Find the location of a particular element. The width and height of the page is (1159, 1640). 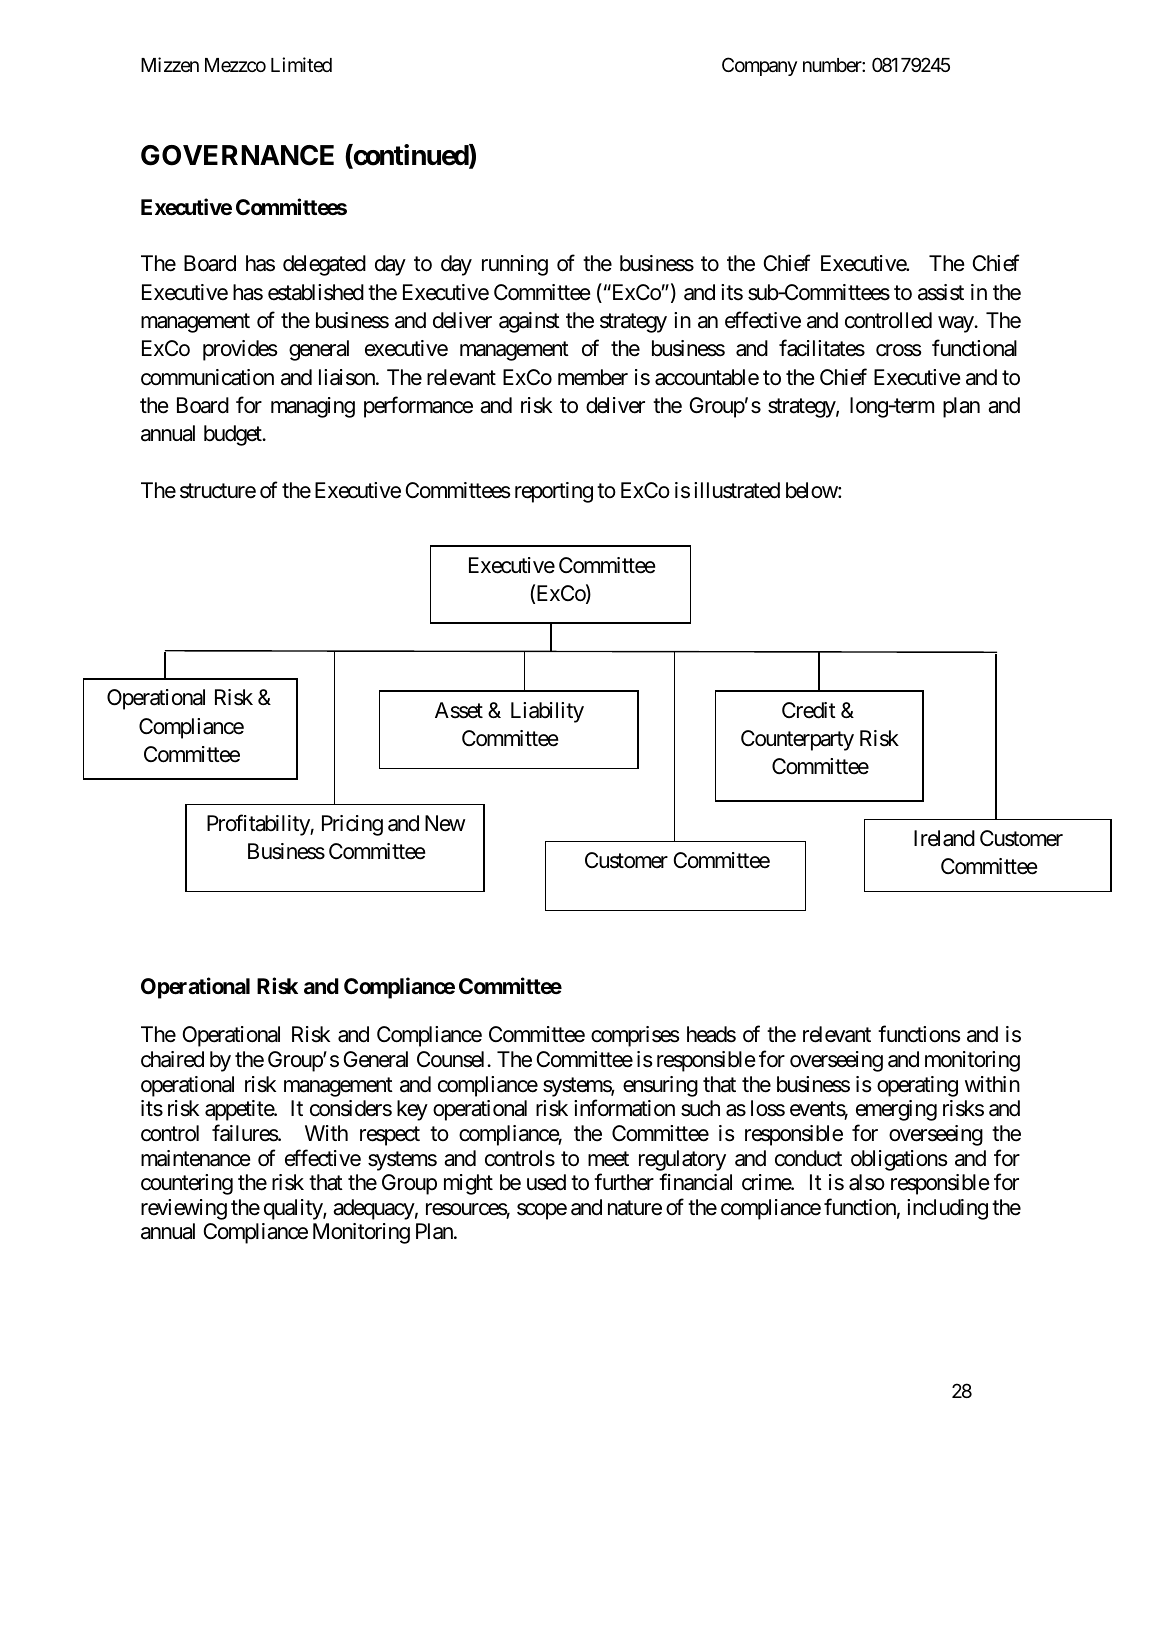

used is located at coordinates (546, 1182).
